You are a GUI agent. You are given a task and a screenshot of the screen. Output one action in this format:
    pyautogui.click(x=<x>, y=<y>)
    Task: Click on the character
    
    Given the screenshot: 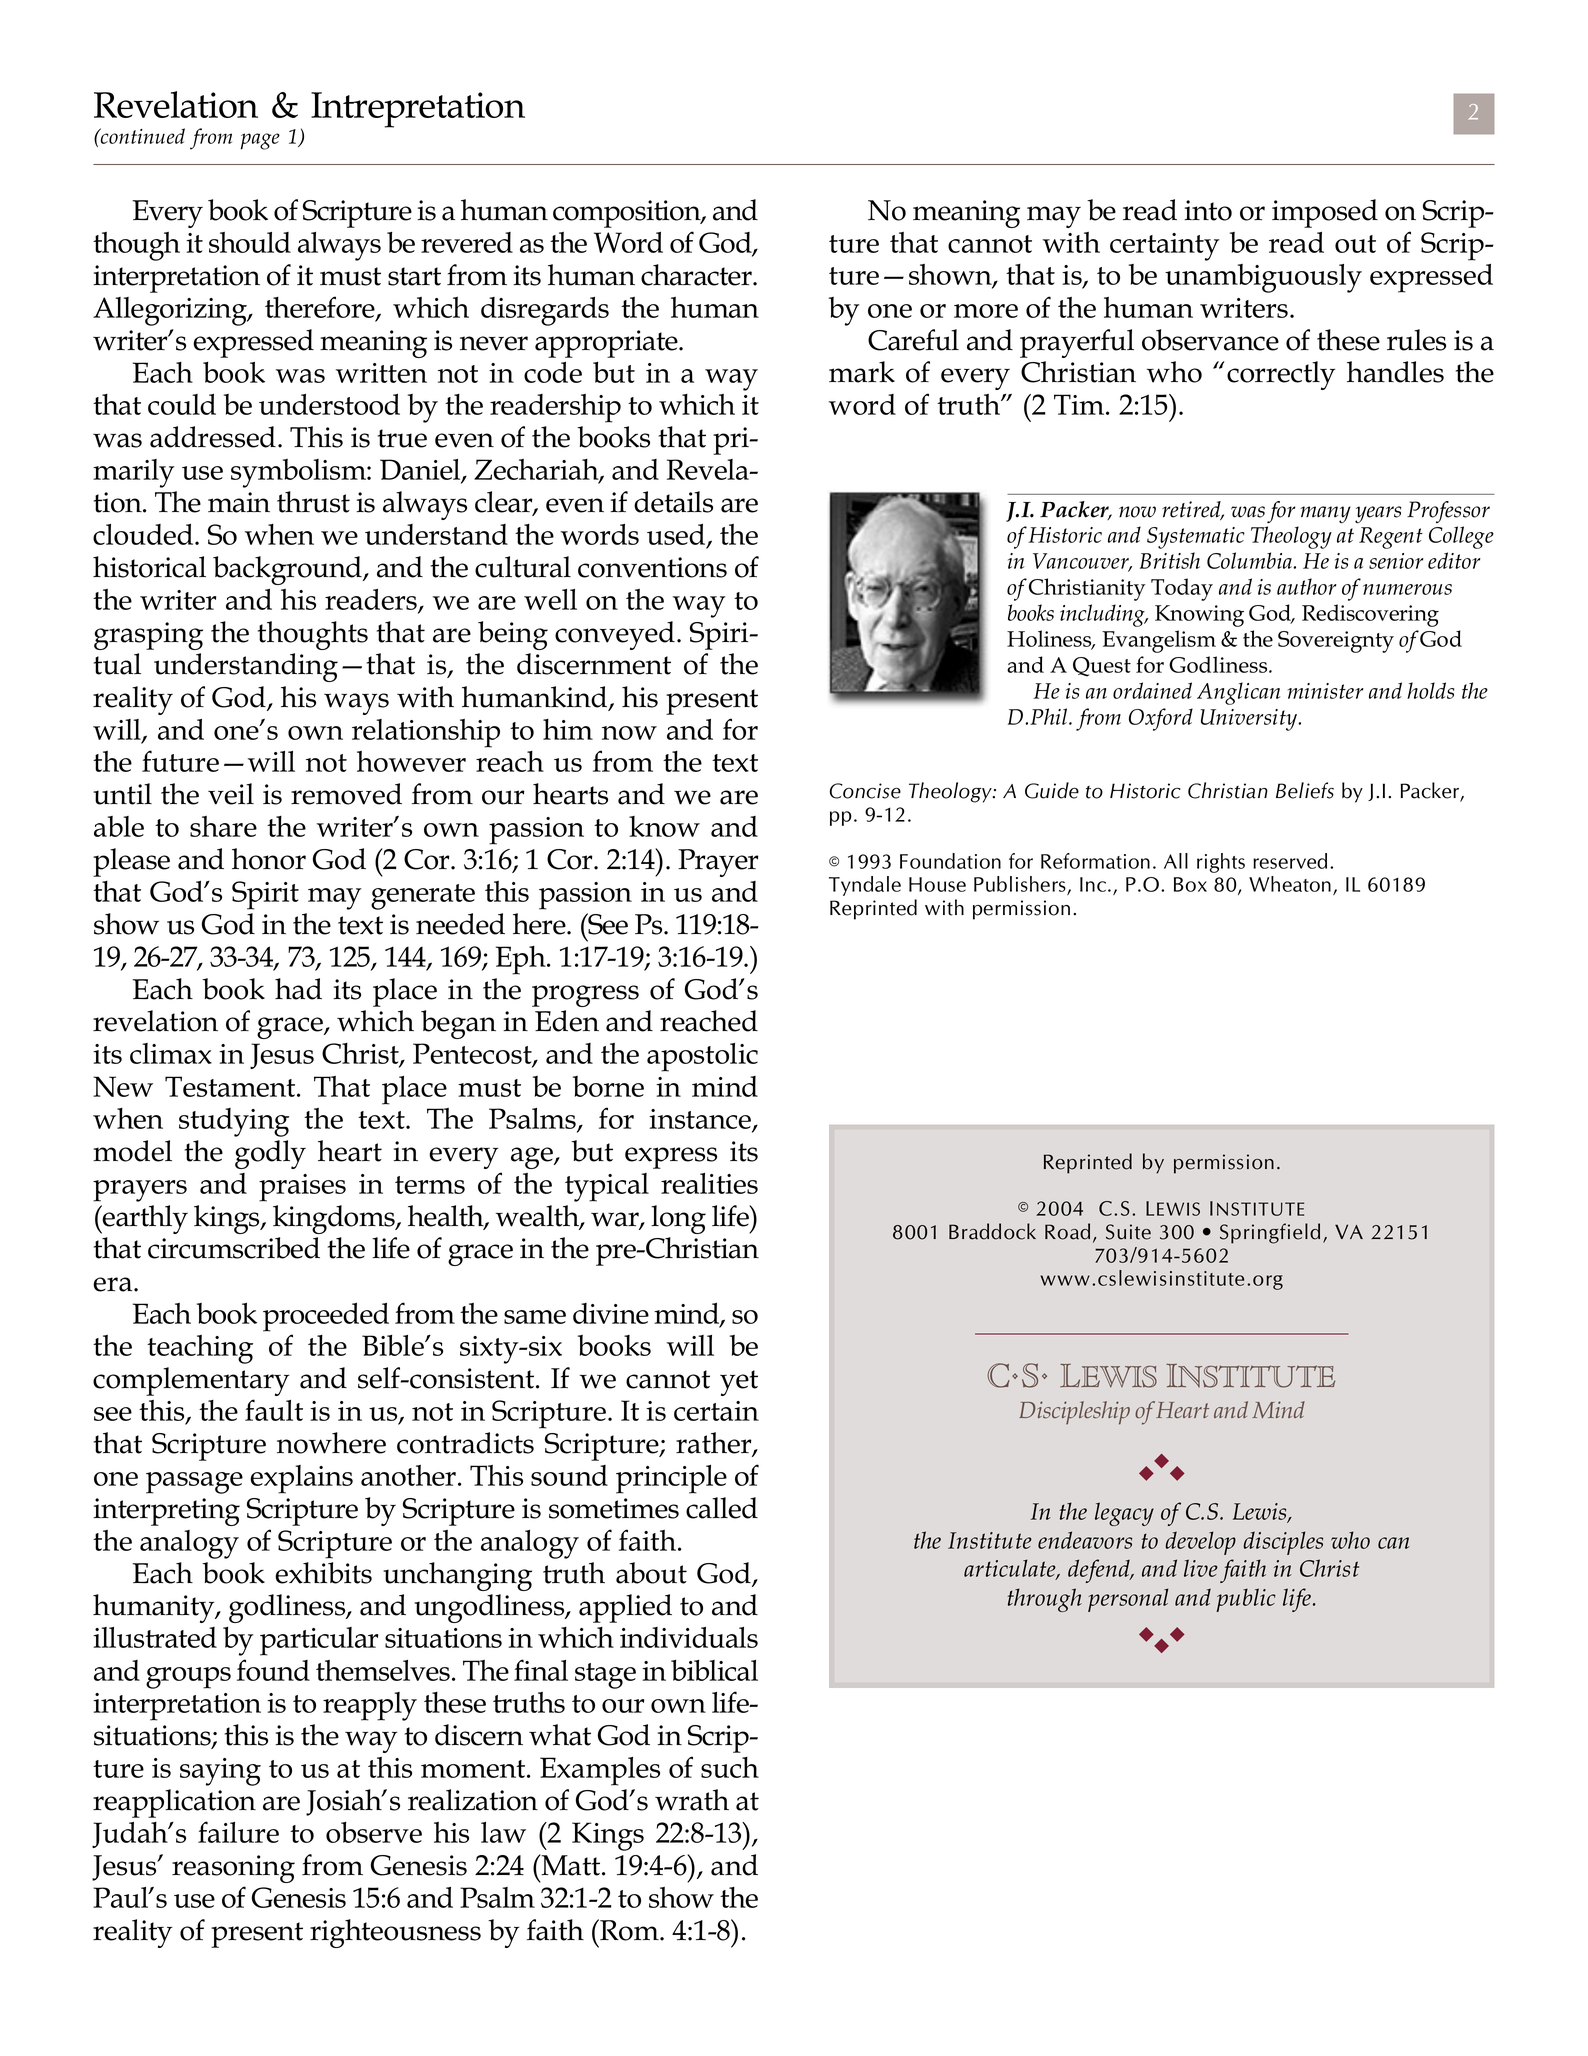 What is the action you would take?
    pyautogui.click(x=697, y=275)
